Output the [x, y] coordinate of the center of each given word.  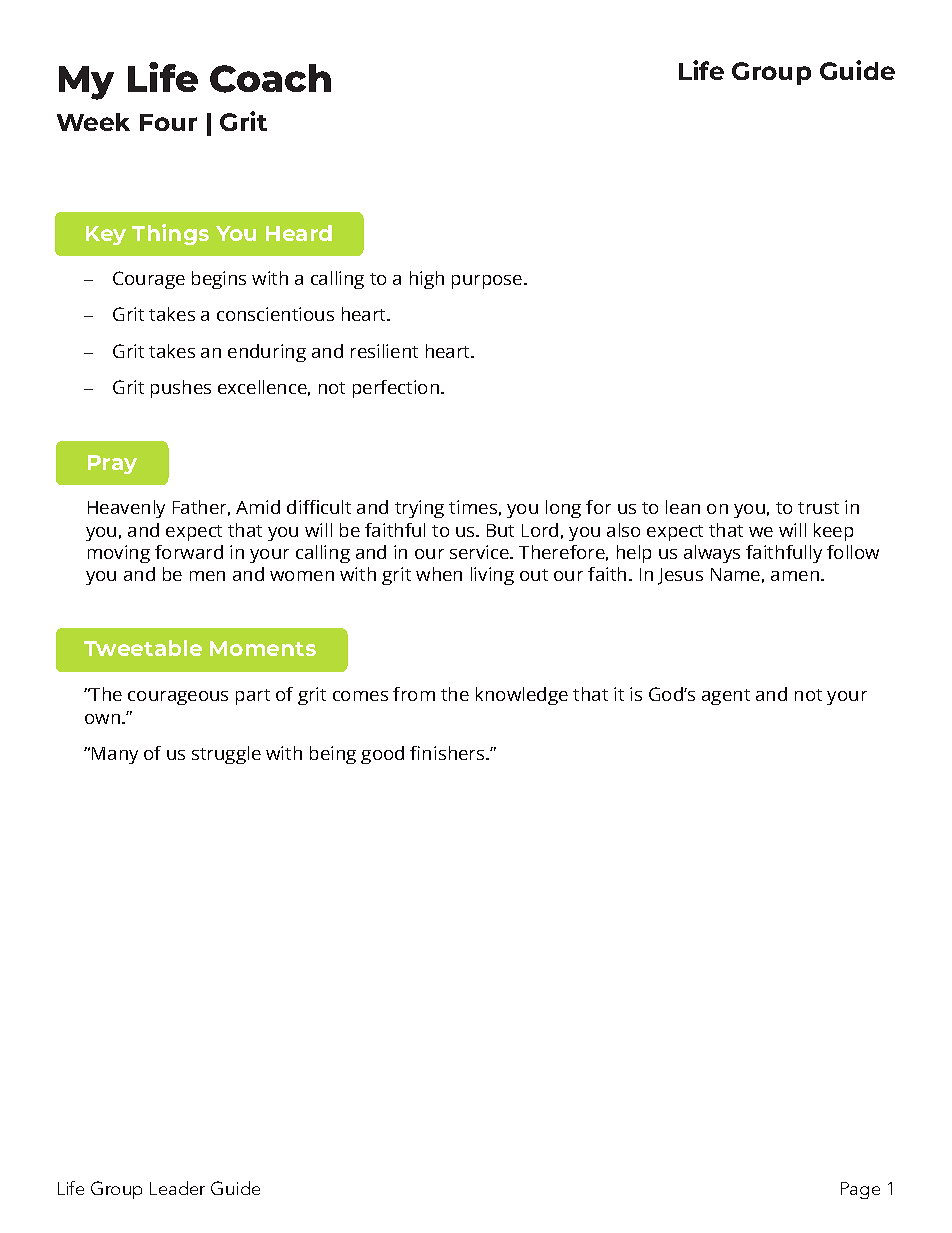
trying [419, 509]
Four [168, 122]
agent [726, 697]
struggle [226, 755]
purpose [488, 282]
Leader [177, 1188]
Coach [270, 78]
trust [818, 508]
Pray [112, 464]
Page [860, 1190]
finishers [448, 753]
